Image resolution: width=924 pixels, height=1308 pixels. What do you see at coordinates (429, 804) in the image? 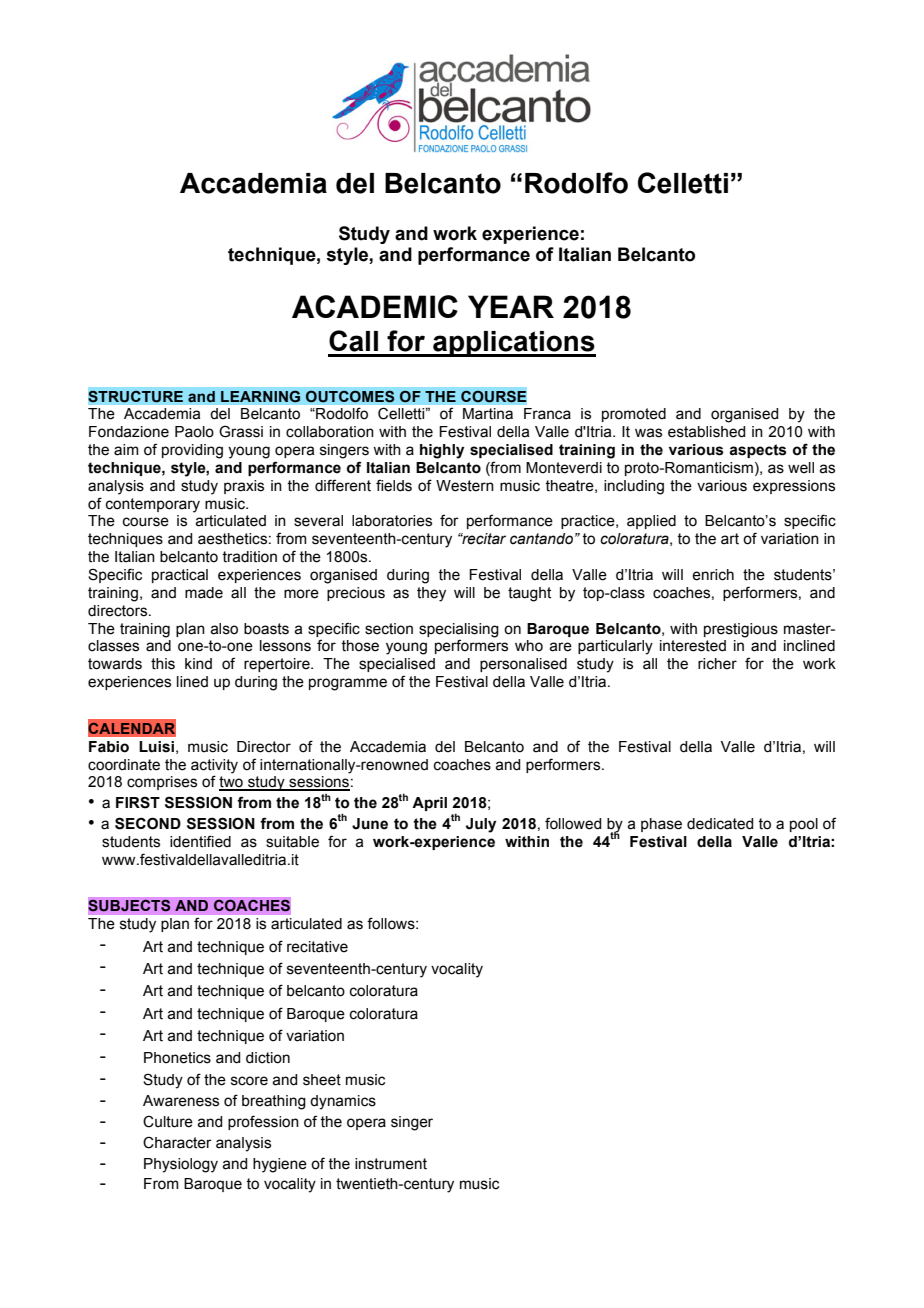
I see `April` at bounding box center [429, 804].
